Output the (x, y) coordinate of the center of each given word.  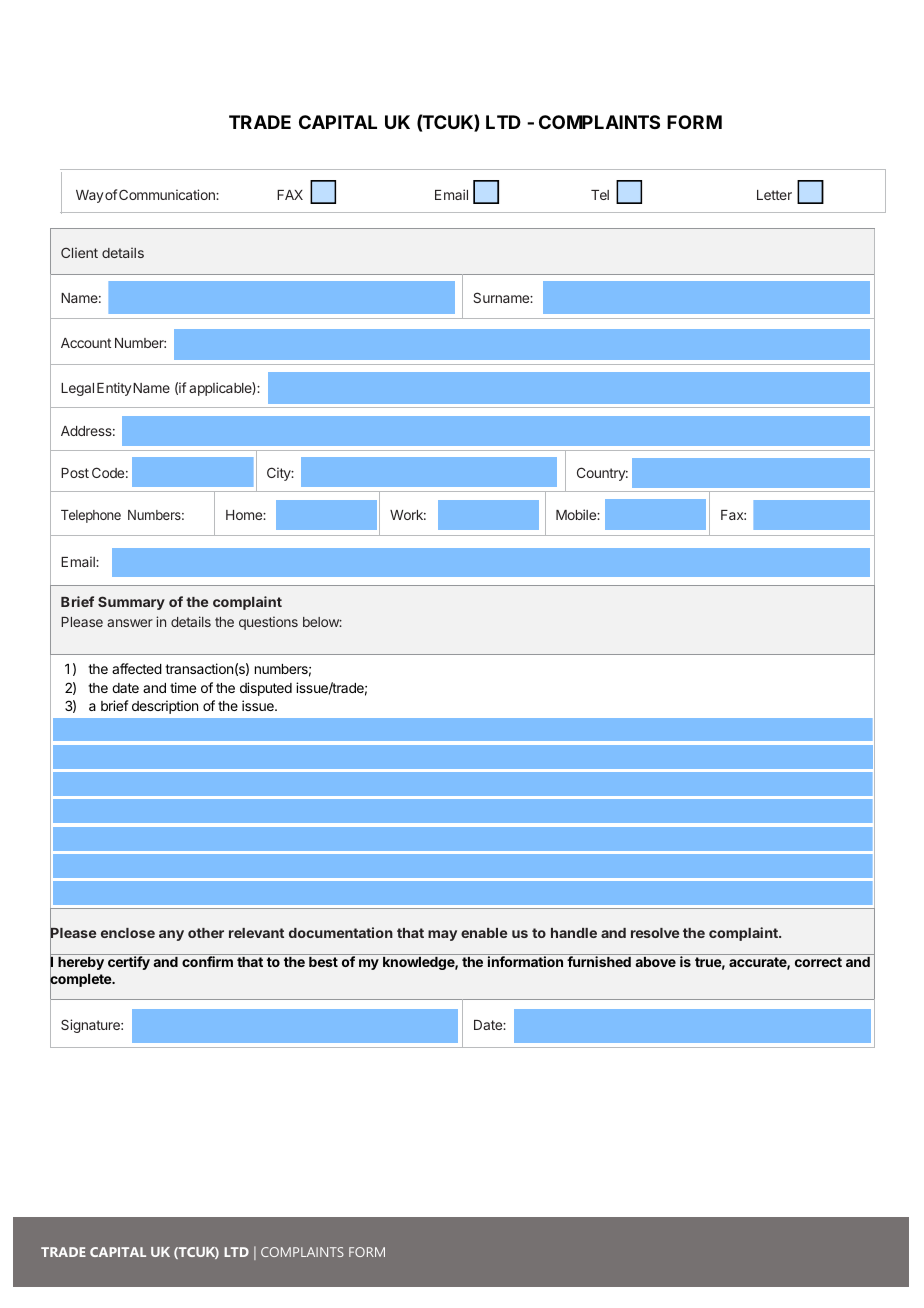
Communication (168, 194)
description (165, 707)
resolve (655, 933)
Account (86, 343)
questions (268, 623)
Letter (774, 195)
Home (245, 515)
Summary (131, 603)
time (183, 687)
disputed (266, 689)
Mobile (577, 514)
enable (484, 933)
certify (129, 963)
